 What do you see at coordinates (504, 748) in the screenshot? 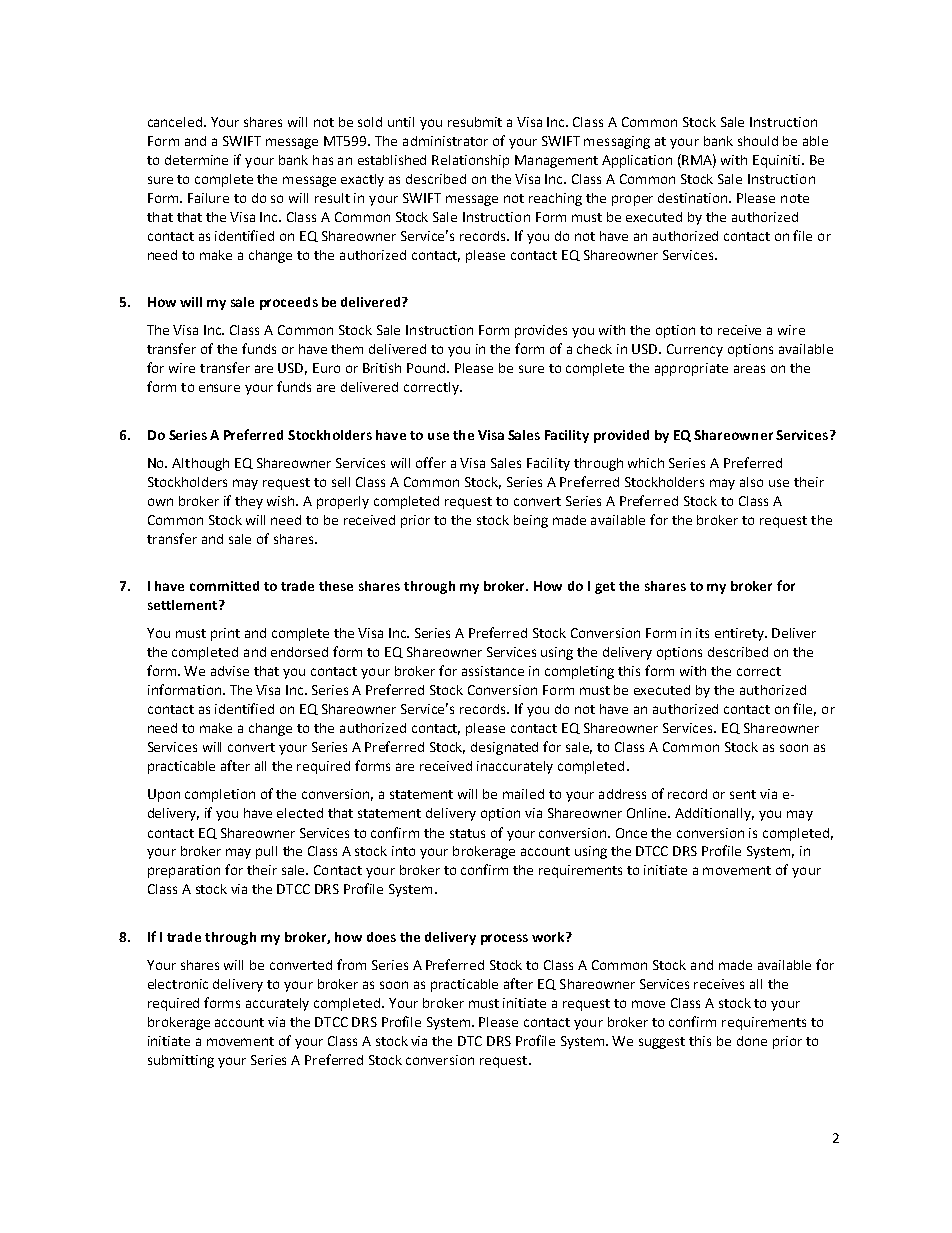
I see `designated` at bounding box center [504, 748].
